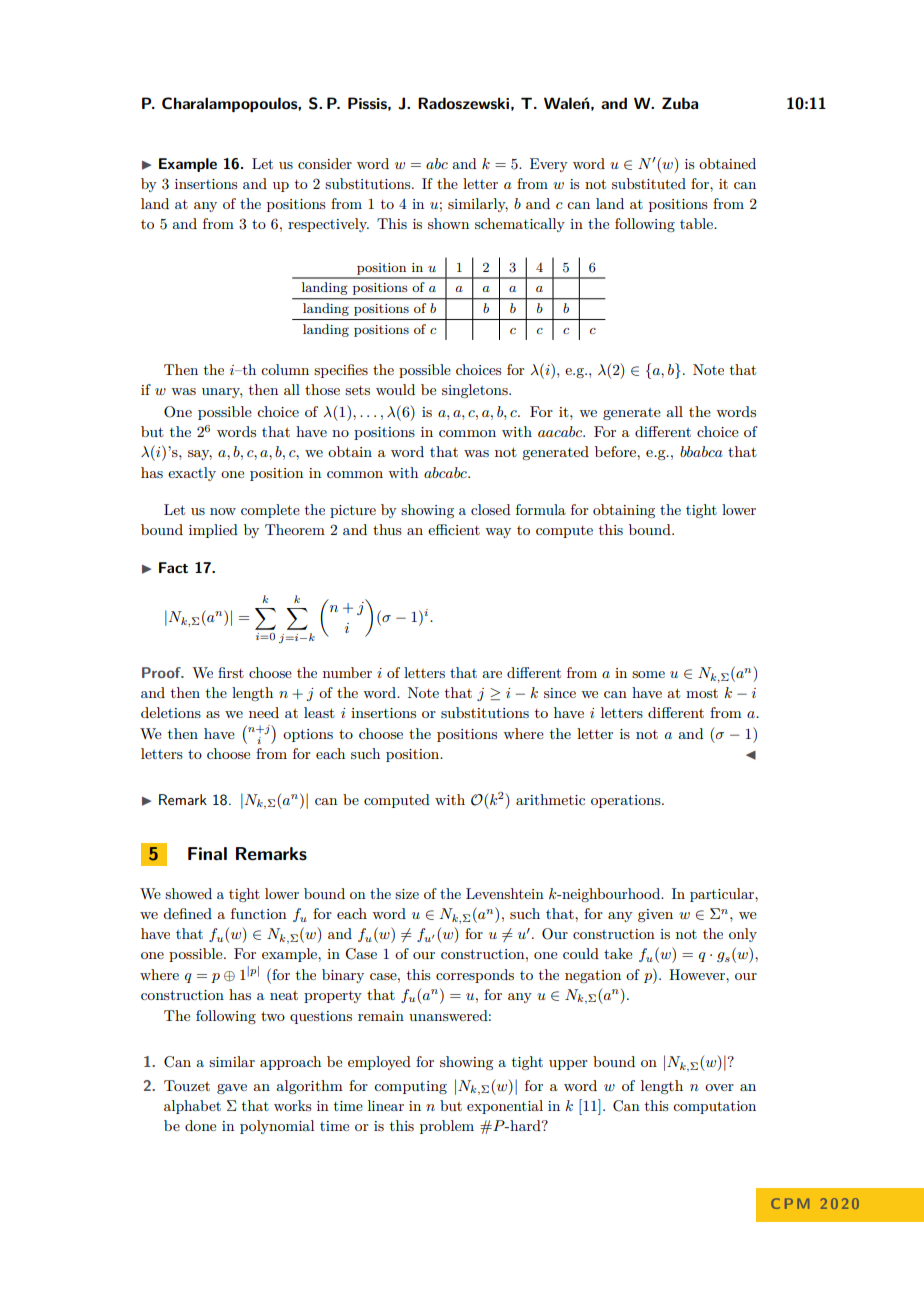 The width and height of the screenshot is (924, 1308). Describe the element at coordinates (447, 1127) in the screenshot. I see `problem` at that location.
